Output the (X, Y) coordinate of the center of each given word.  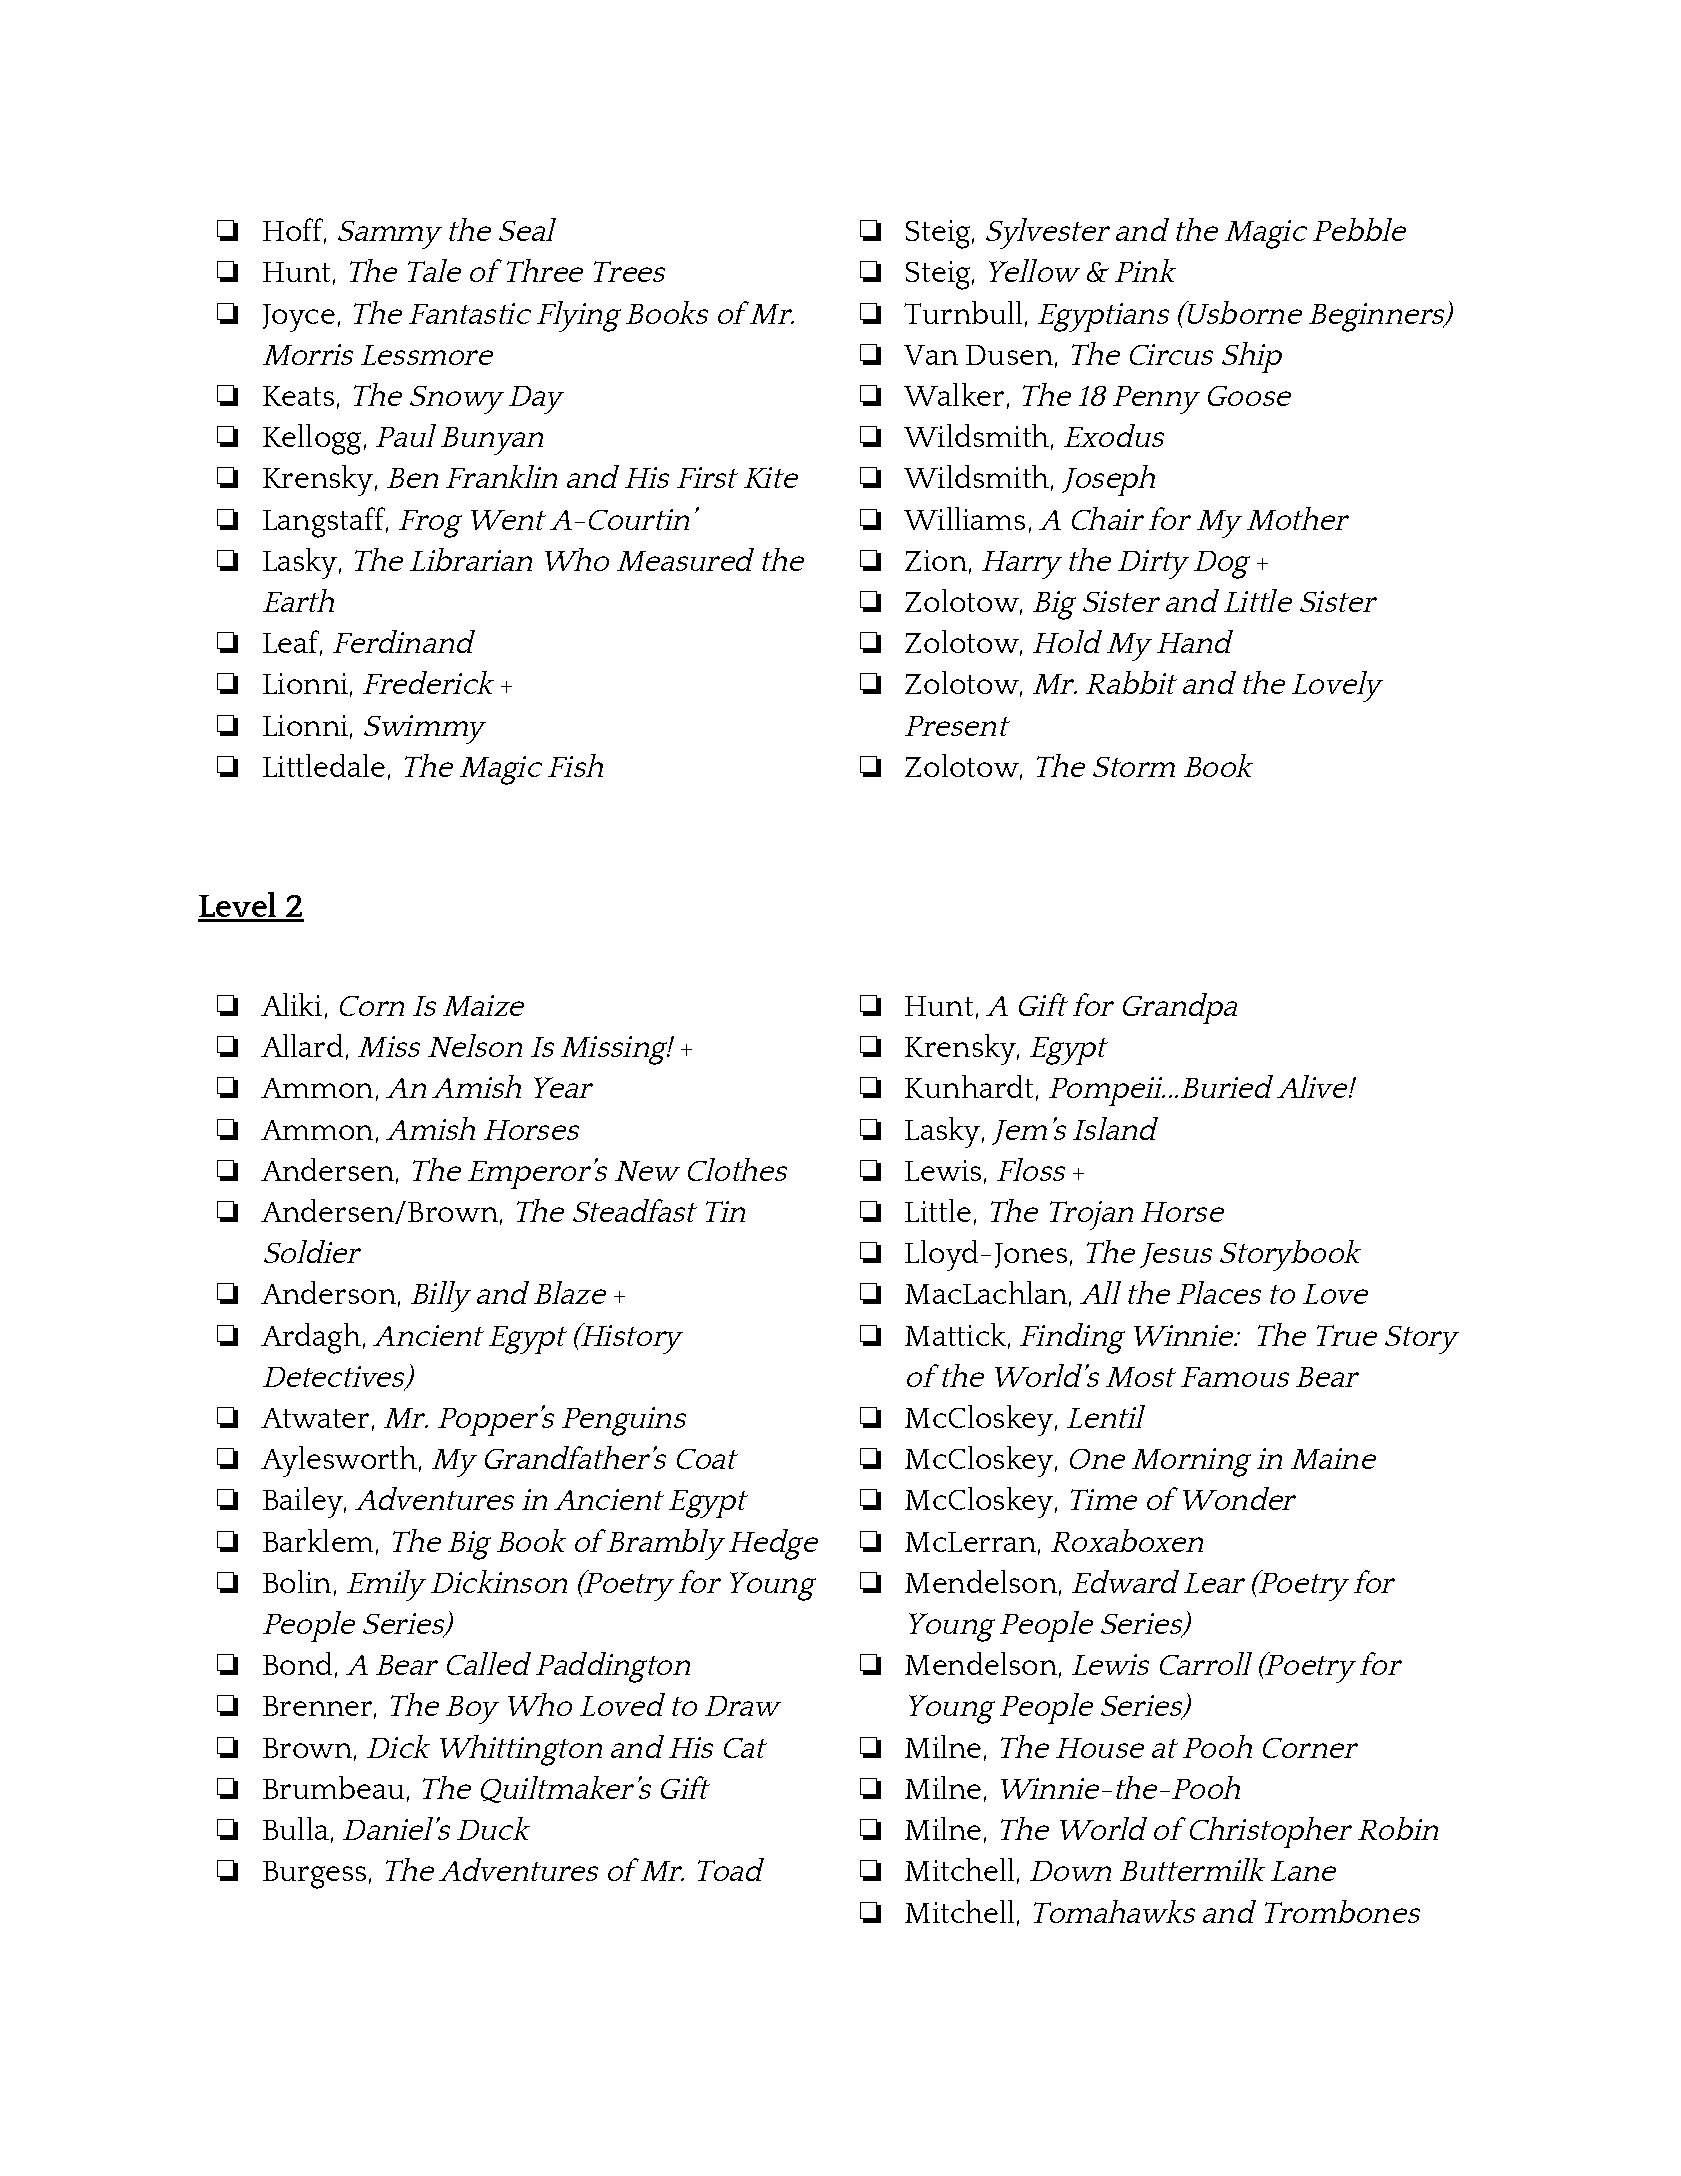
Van (931, 355)
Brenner (317, 1706)
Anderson (328, 1292)
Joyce (299, 318)
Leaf (292, 643)
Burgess (314, 1875)
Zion (936, 560)
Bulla (296, 1828)
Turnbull (963, 312)
